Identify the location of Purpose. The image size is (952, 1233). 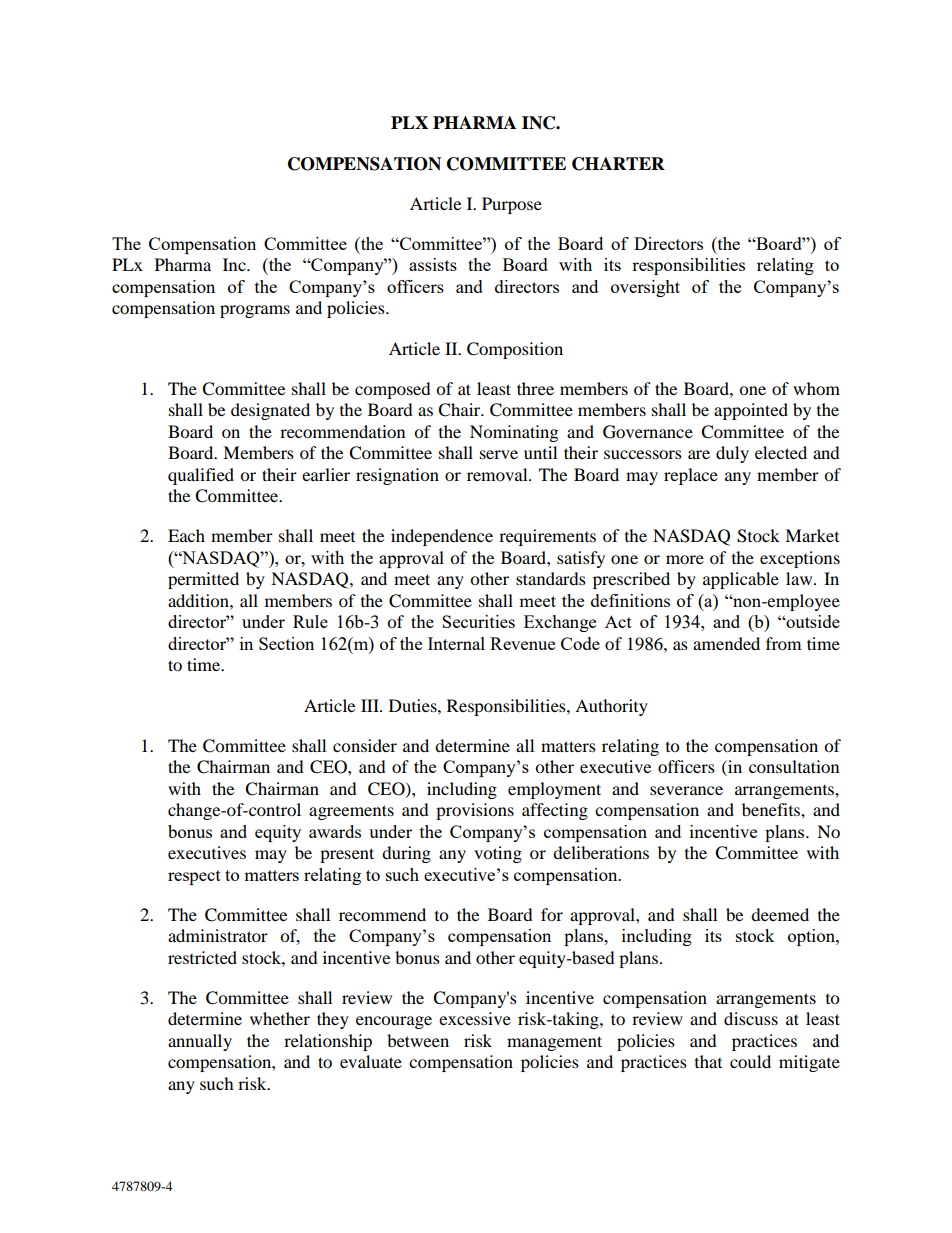
(512, 205).
